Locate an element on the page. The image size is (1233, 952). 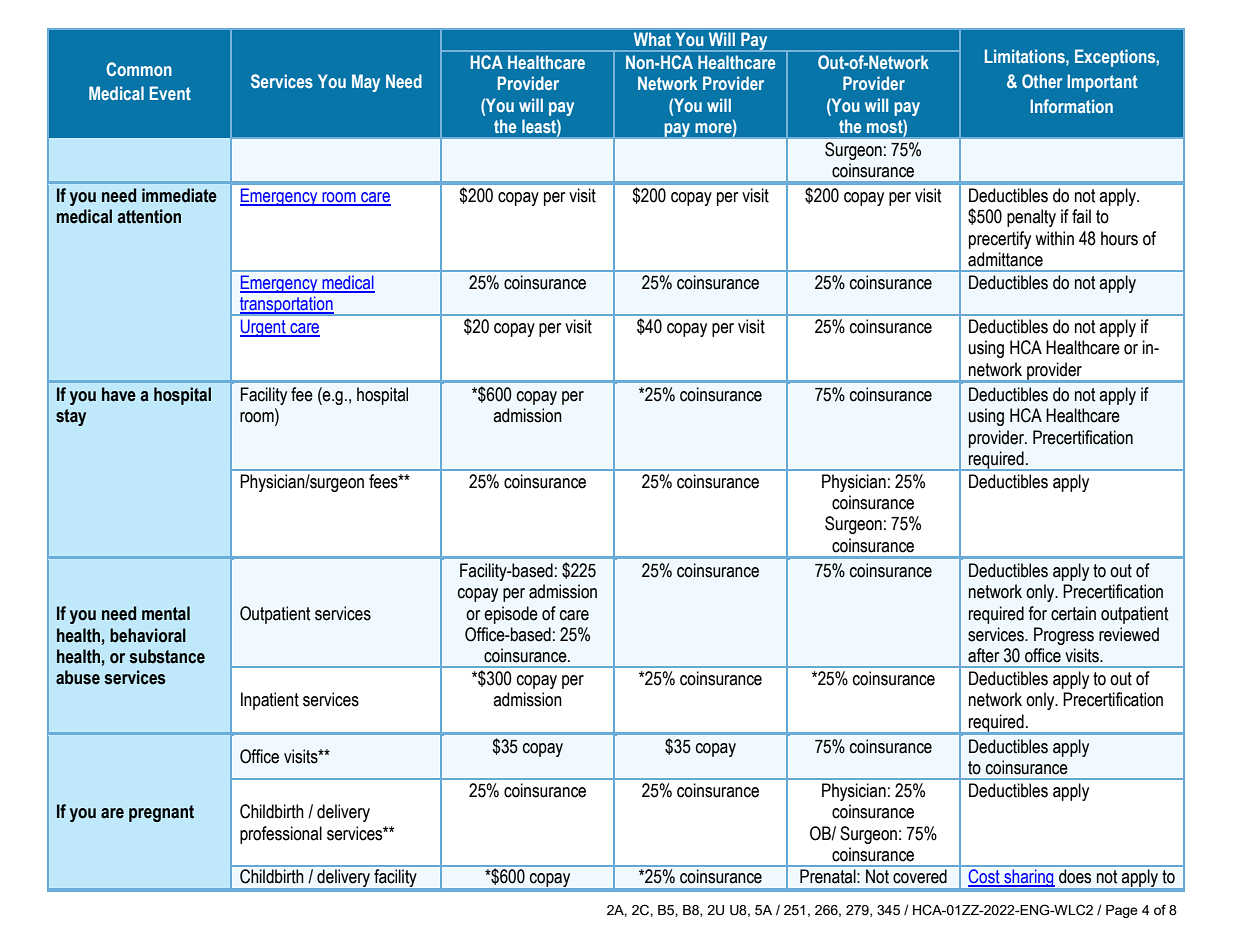
covered is located at coordinates (920, 876).
